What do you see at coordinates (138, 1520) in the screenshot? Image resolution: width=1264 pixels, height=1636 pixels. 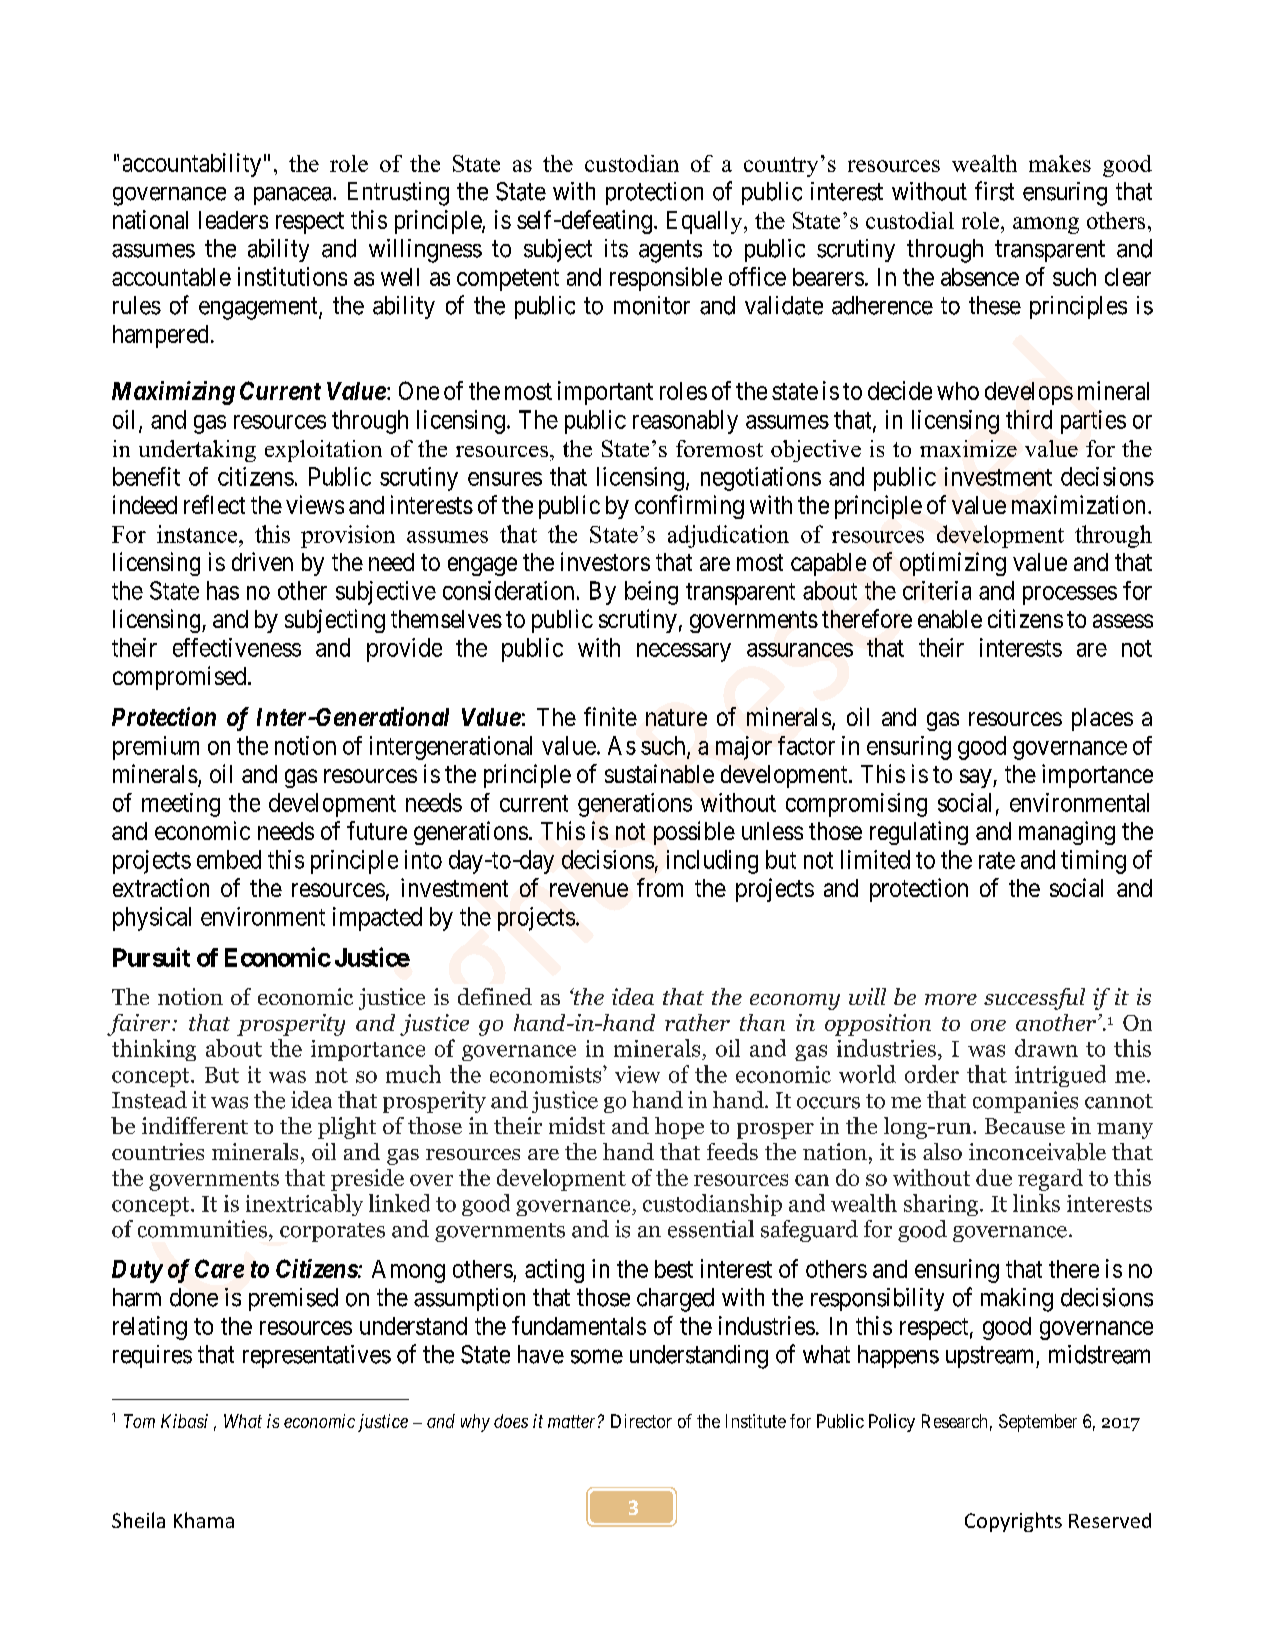 I see `Sheila` at bounding box center [138, 1520].
